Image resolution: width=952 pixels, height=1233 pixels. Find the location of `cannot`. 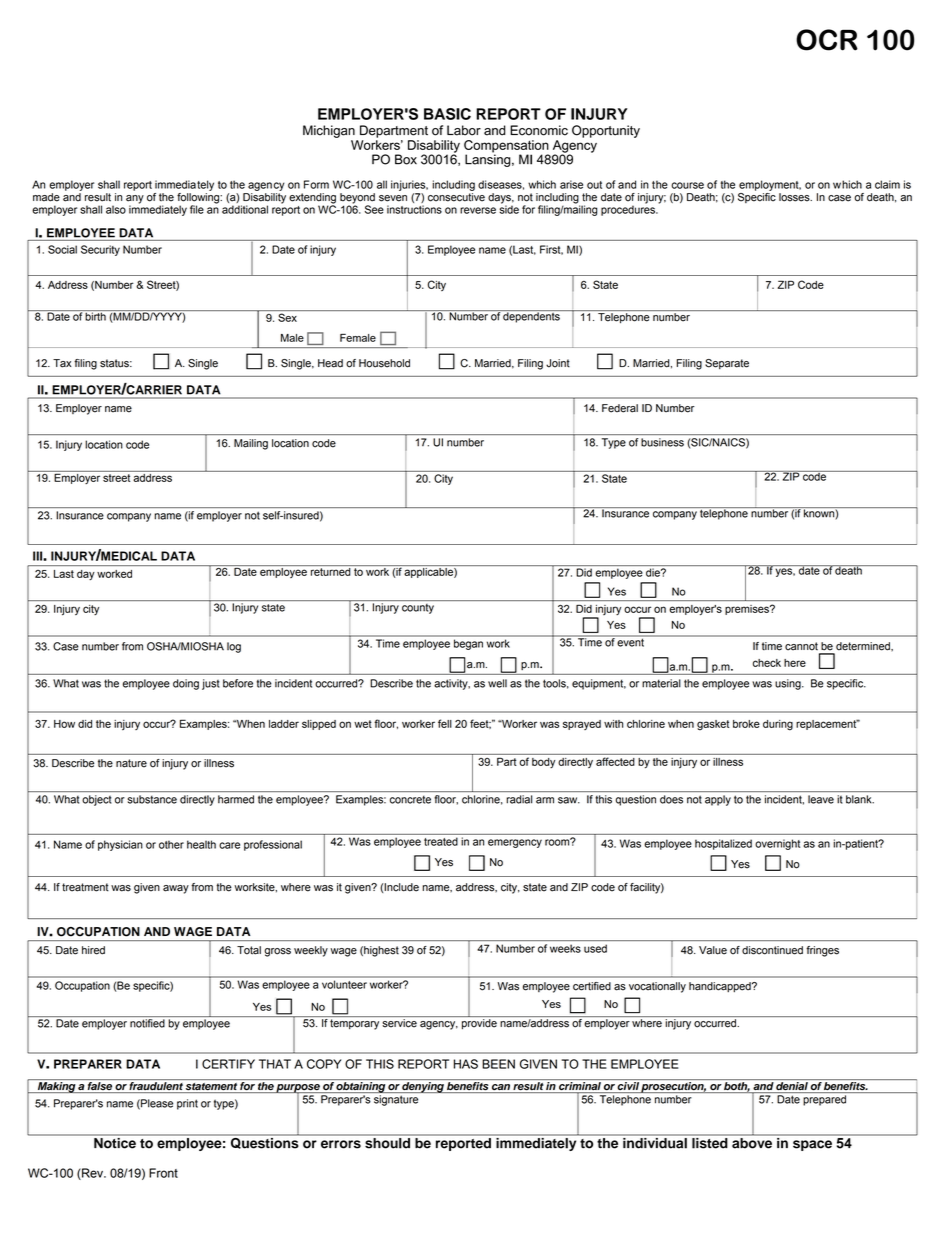

cannot is located at coordinates (801, 646).
